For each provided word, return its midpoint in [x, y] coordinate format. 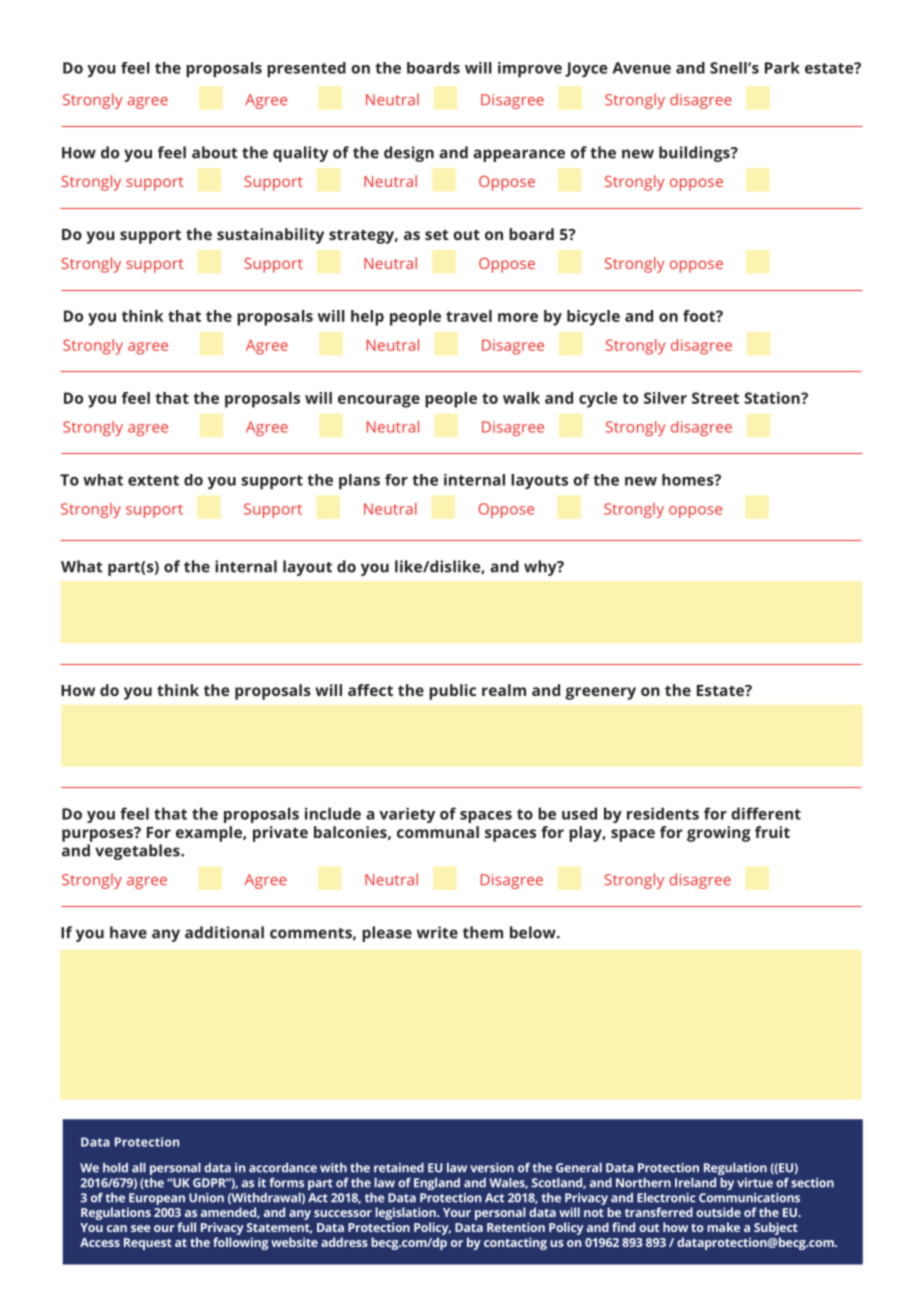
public [452, 692]
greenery [600, 693]
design [409, 154]
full [186, 1227]
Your [457, 1212]
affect [370, 690]
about [215, 152]
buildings [695, 154]
